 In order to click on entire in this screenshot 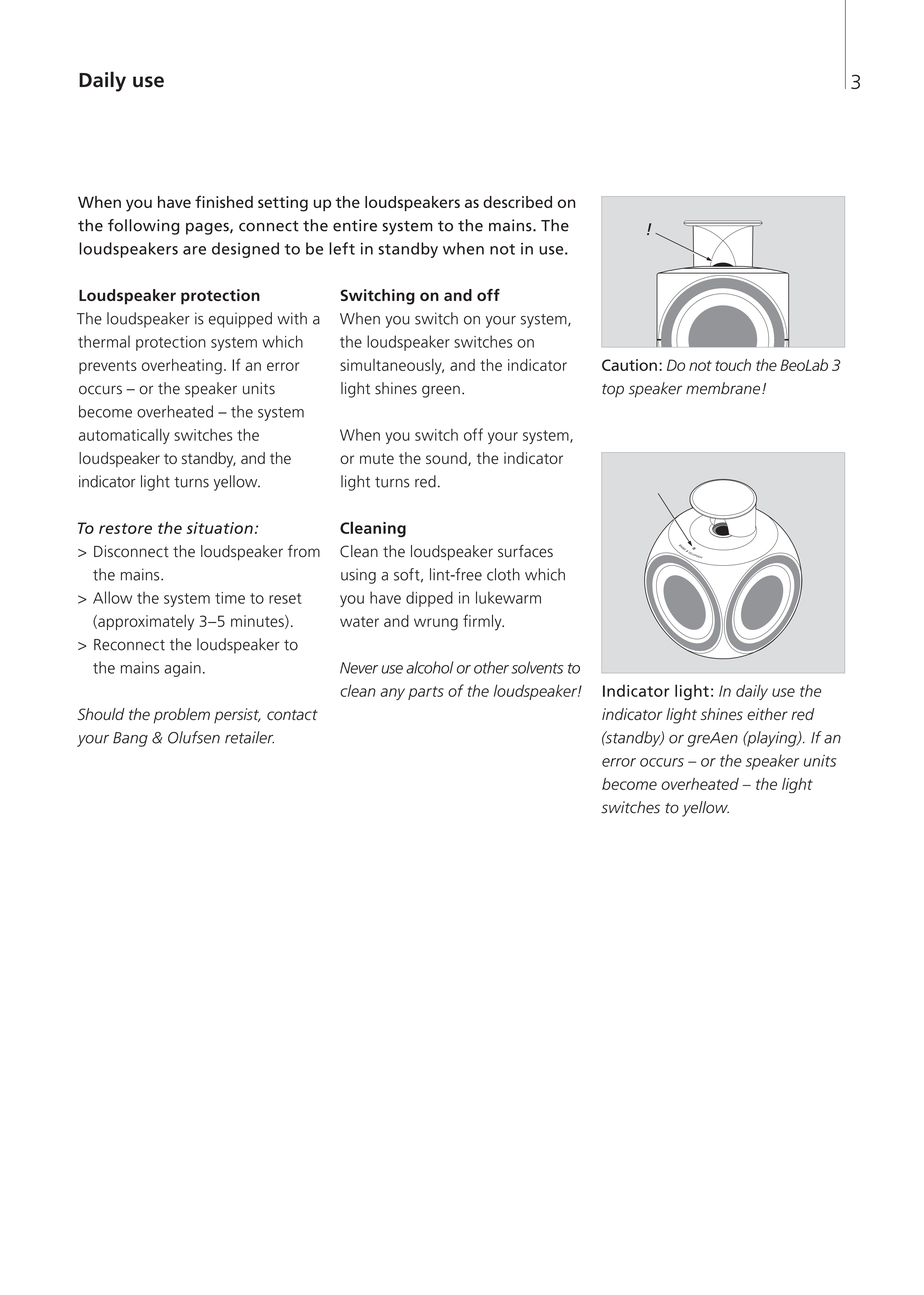, I will do `click(355, 225)`.
